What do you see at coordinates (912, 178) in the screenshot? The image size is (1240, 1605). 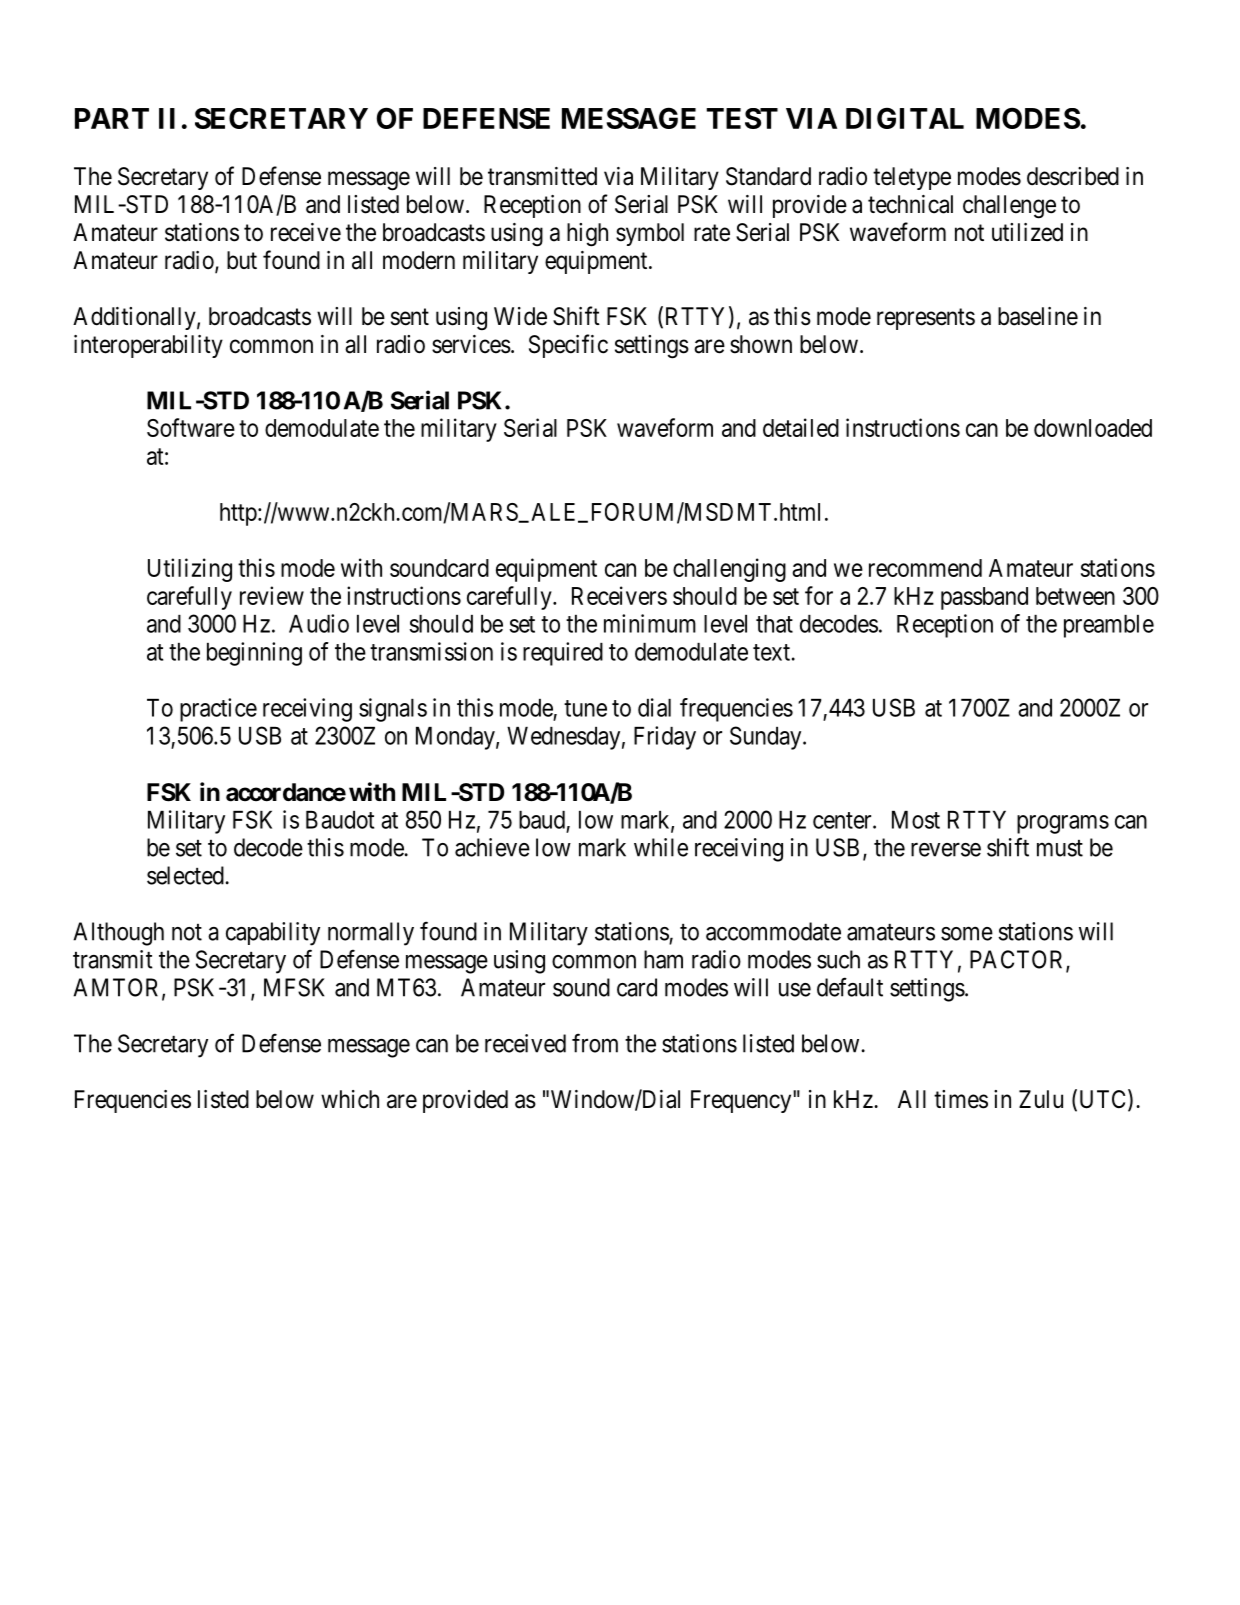 I see `teletype` at bounding box center [912, 178].
